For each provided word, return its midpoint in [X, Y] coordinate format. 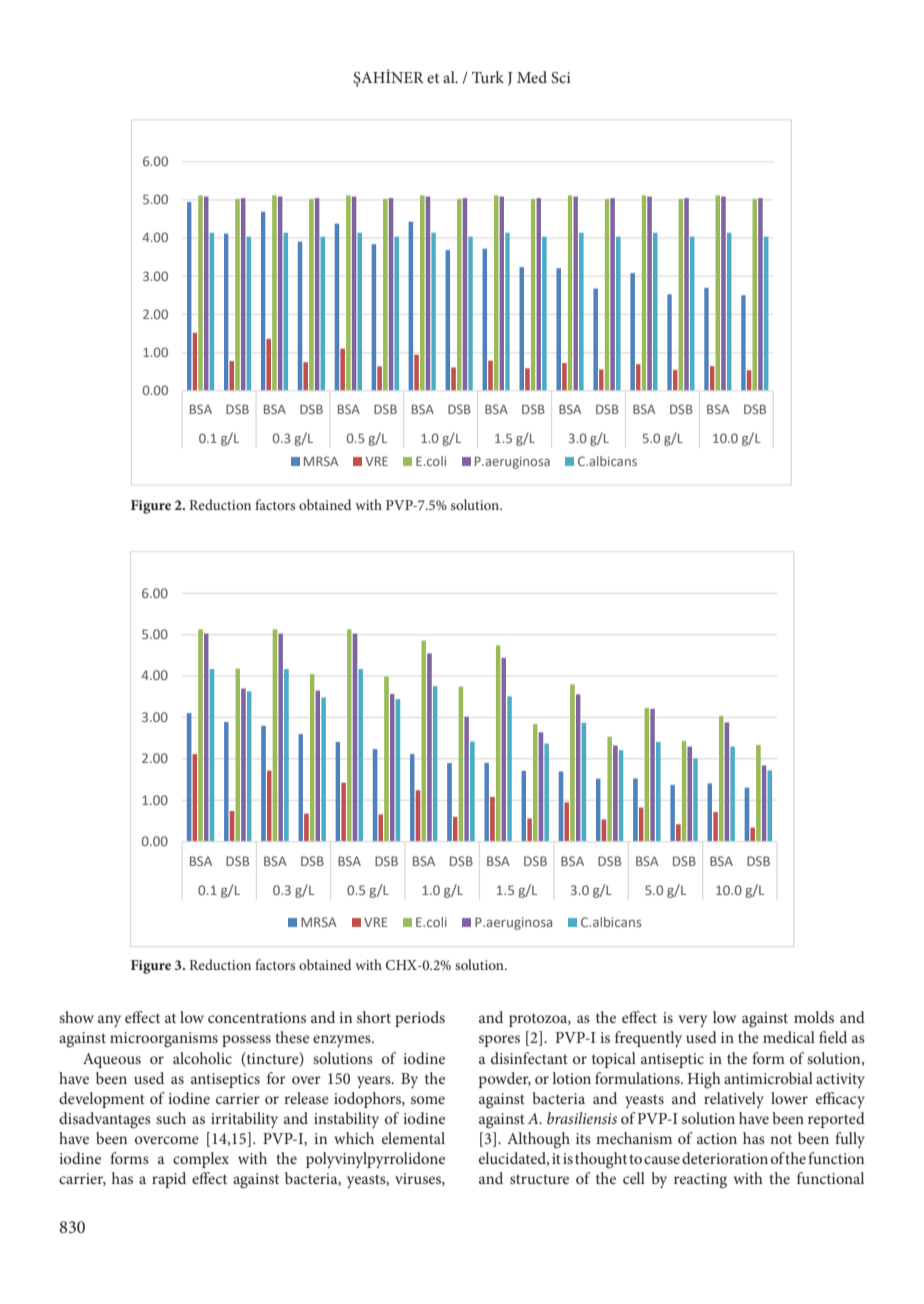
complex [201, 1160]
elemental [413, 1138]
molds [814, 1017]
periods [420, 1019]
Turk [488, 77]
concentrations [257, 1017]
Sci [561, 78]
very [692, 1021]
